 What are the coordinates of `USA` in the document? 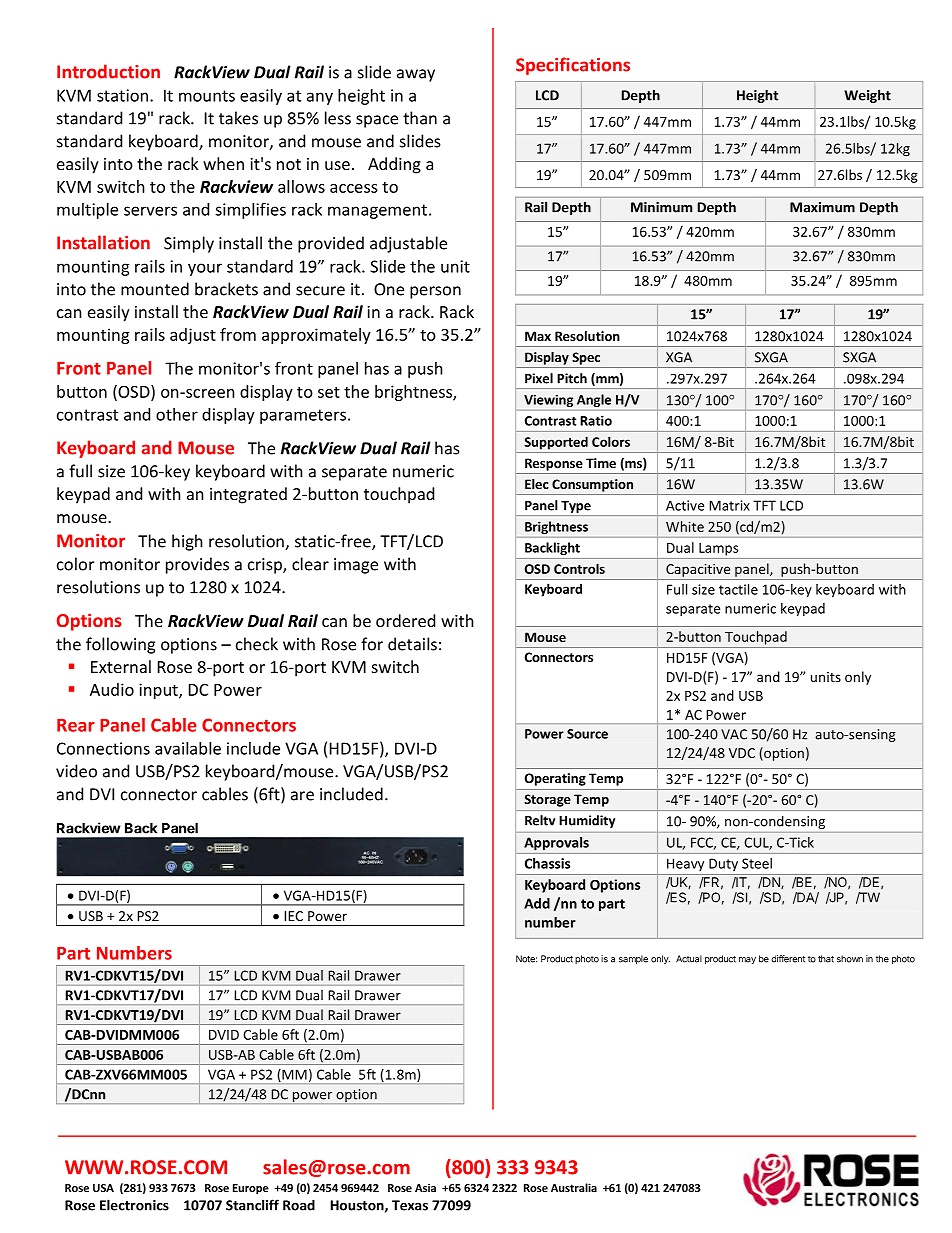 It's located at (103, 1188).
